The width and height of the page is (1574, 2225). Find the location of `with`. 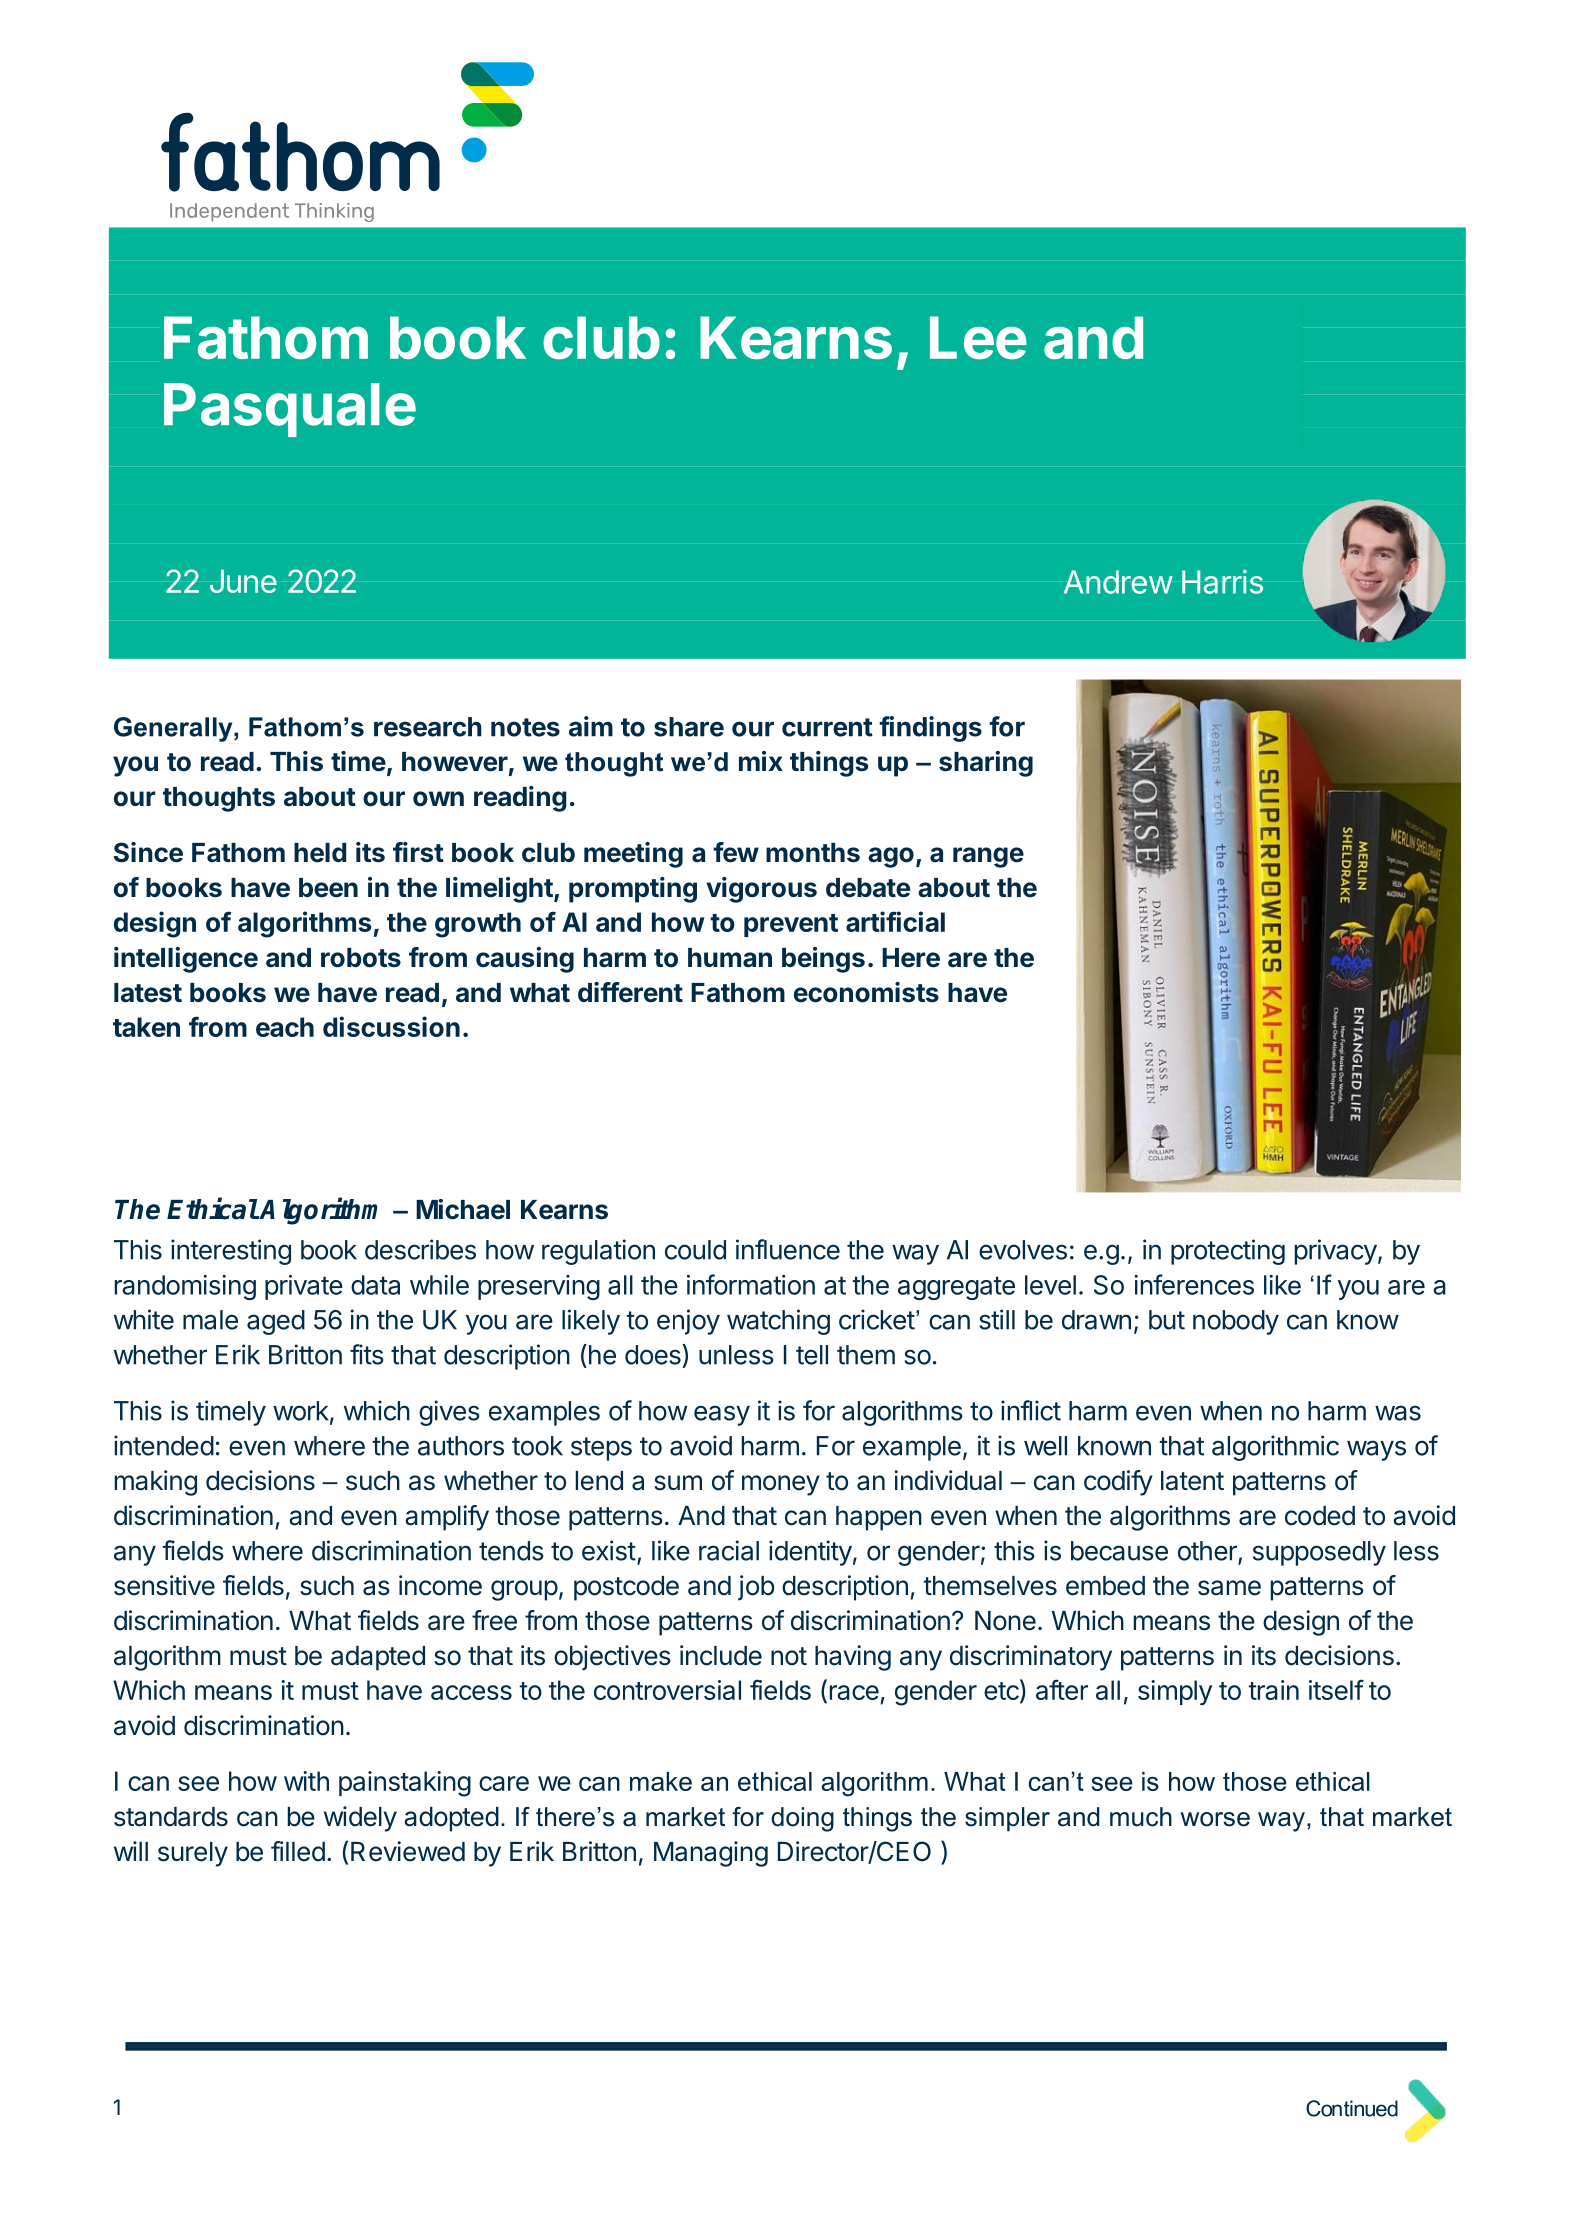

with is located at coordinates (306, 1781).
